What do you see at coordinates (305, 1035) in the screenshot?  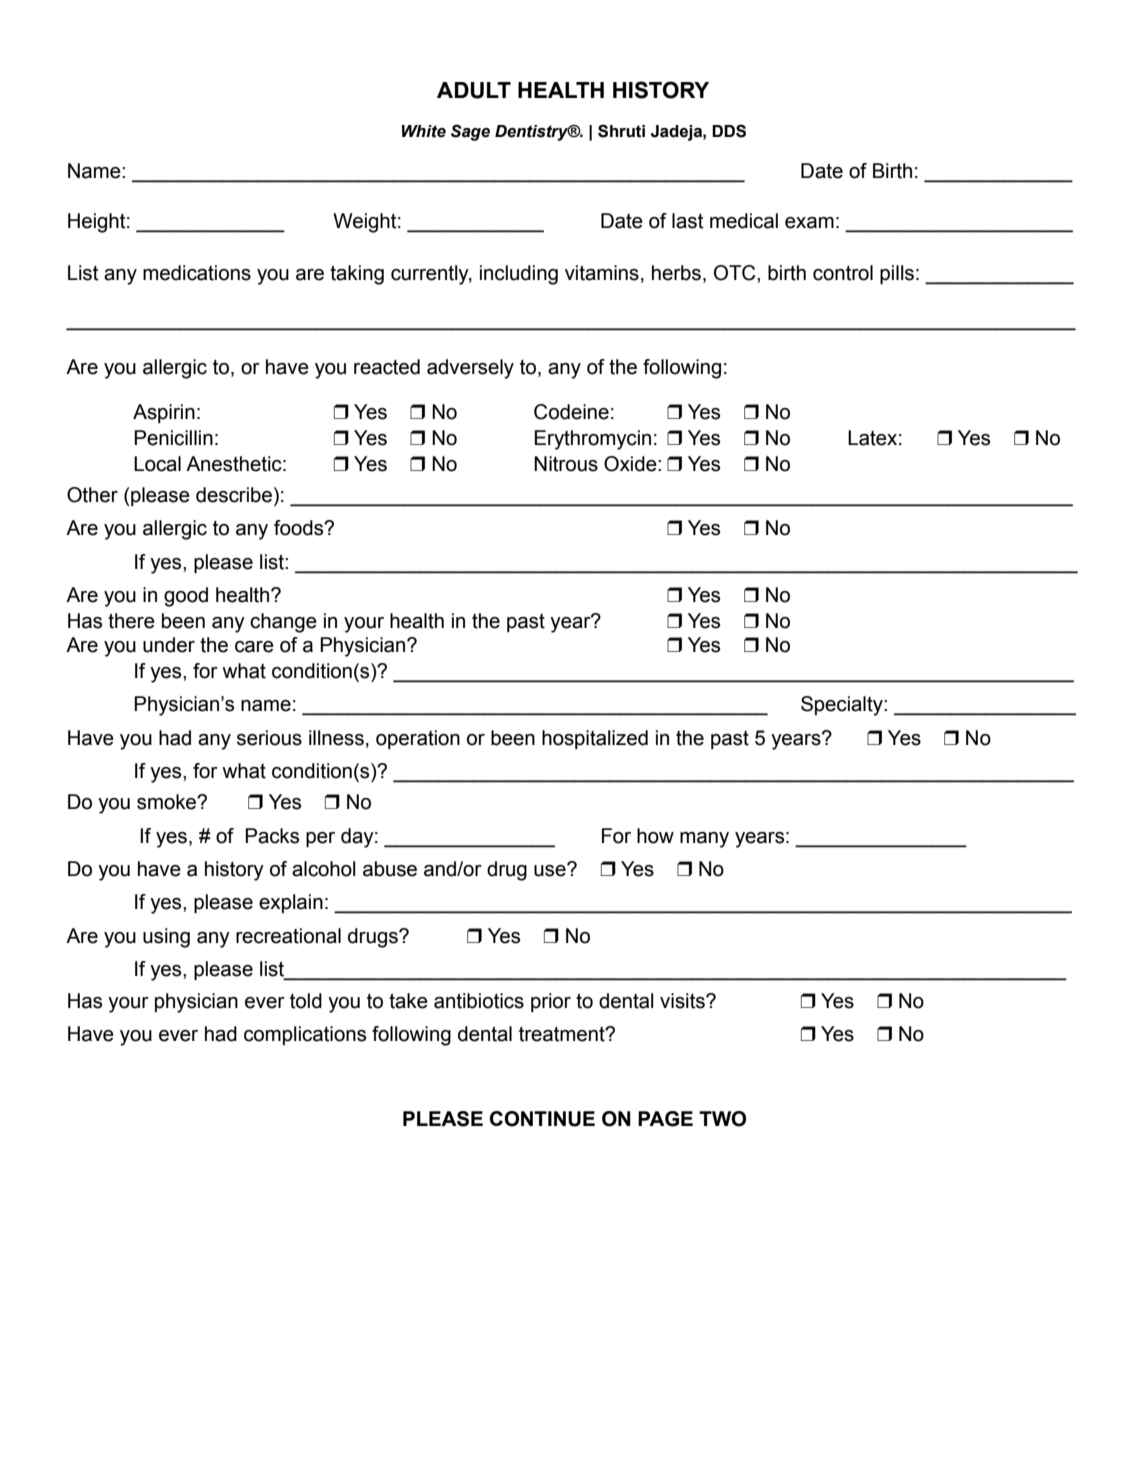 I see `complications` at bounding box center [305, 1035].
